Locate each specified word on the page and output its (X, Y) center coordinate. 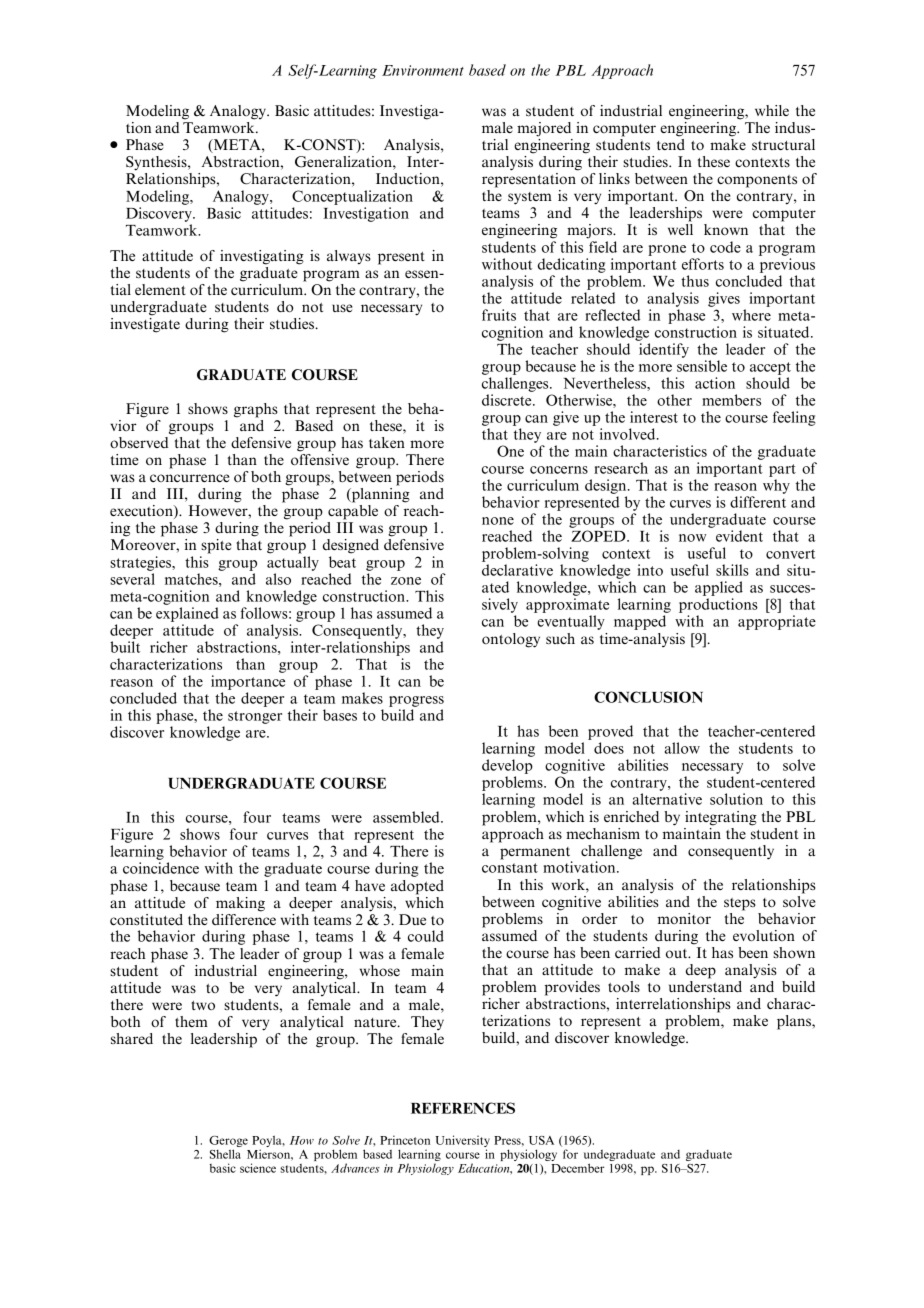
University (462, 1142)
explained (187, 614)
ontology (511, 640)
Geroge (228, 1143)
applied (719, 588)
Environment (423, 70)
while (772, 110)
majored (544, 129)
